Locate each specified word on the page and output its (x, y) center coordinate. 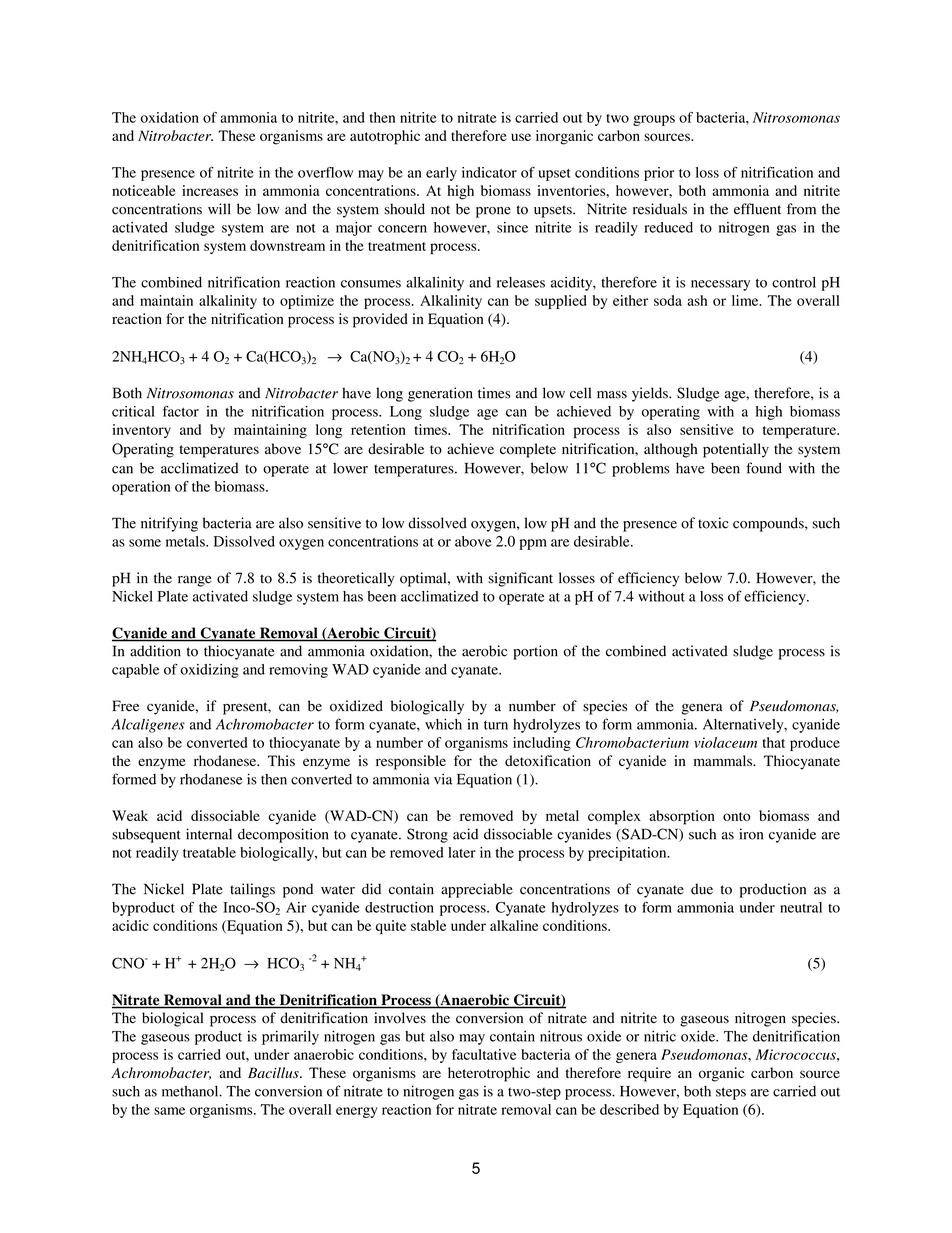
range (195, 581)
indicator (489, 172)
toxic (713, 523)
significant (520, 579)
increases (210, 190)
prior (659, 174)
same (169, 1111)
